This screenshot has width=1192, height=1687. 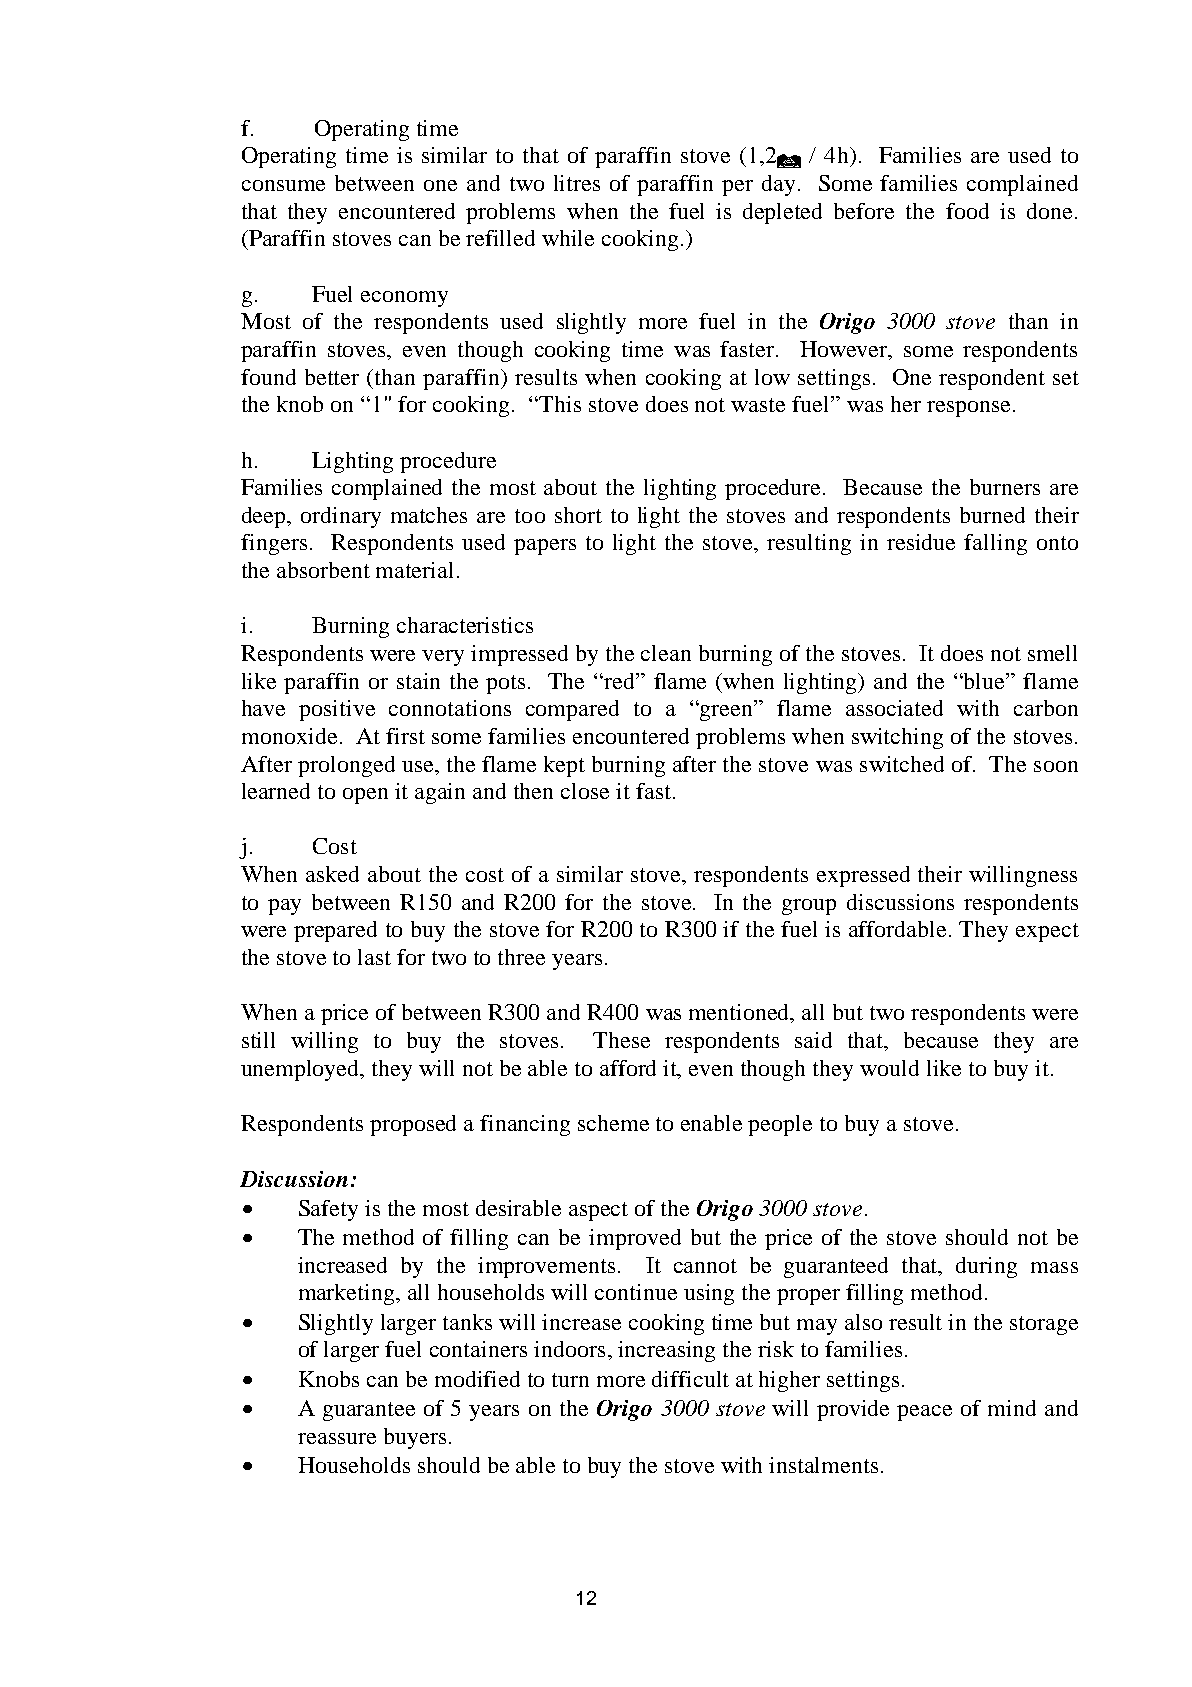 What do you see at coordinates (568, 238) in the screenshot?
I see `while` at bounding box center [568, 238].
